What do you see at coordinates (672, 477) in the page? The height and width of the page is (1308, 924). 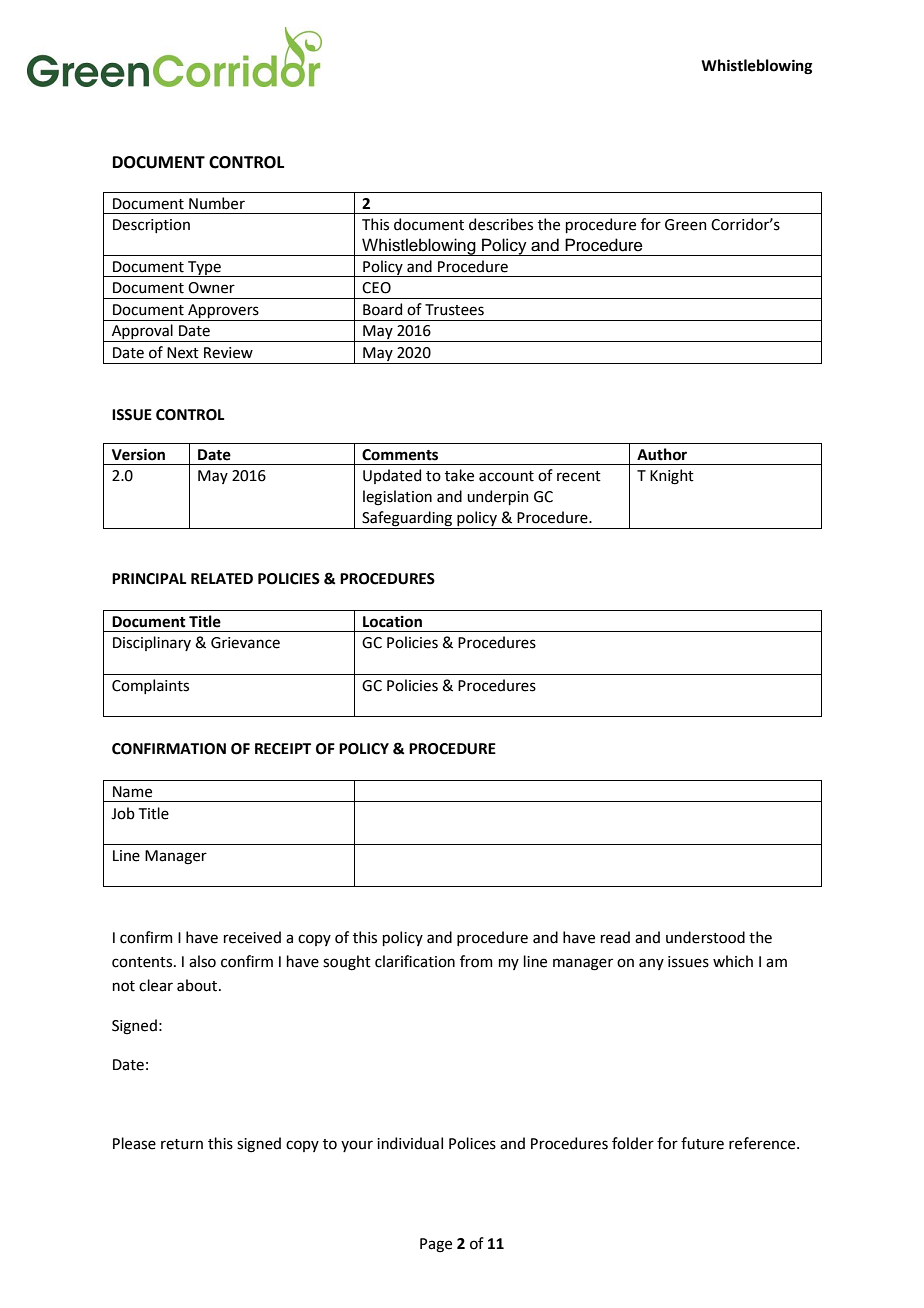 I see `Knight` at bounding box center [672, 477].
